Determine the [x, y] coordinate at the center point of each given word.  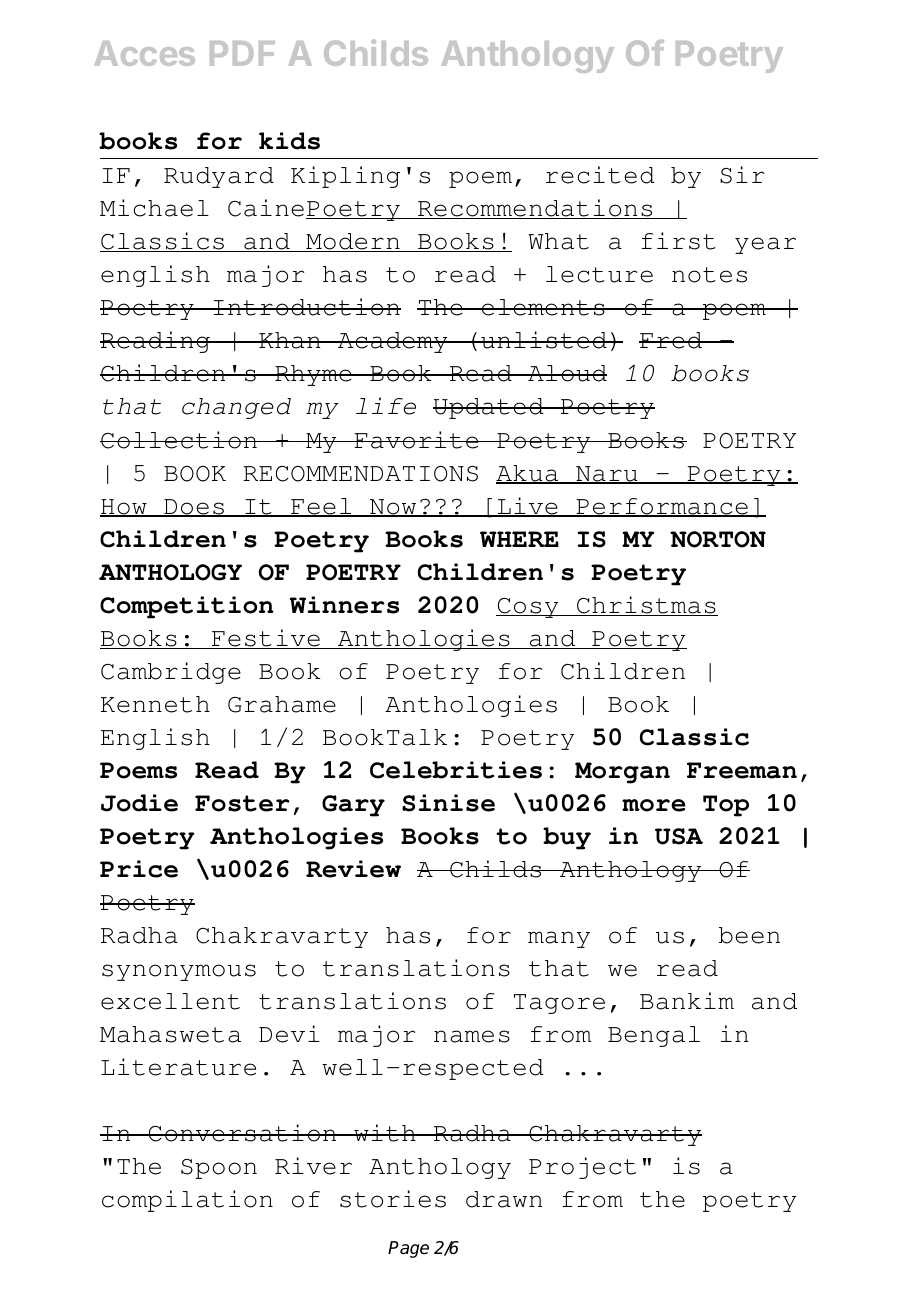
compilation [187, 1201]
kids [289, 141]
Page [408, 1249]
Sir [742, 175]
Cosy [528, 608]
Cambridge [171, 673]
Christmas [646, 606]
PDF [242, 53]
